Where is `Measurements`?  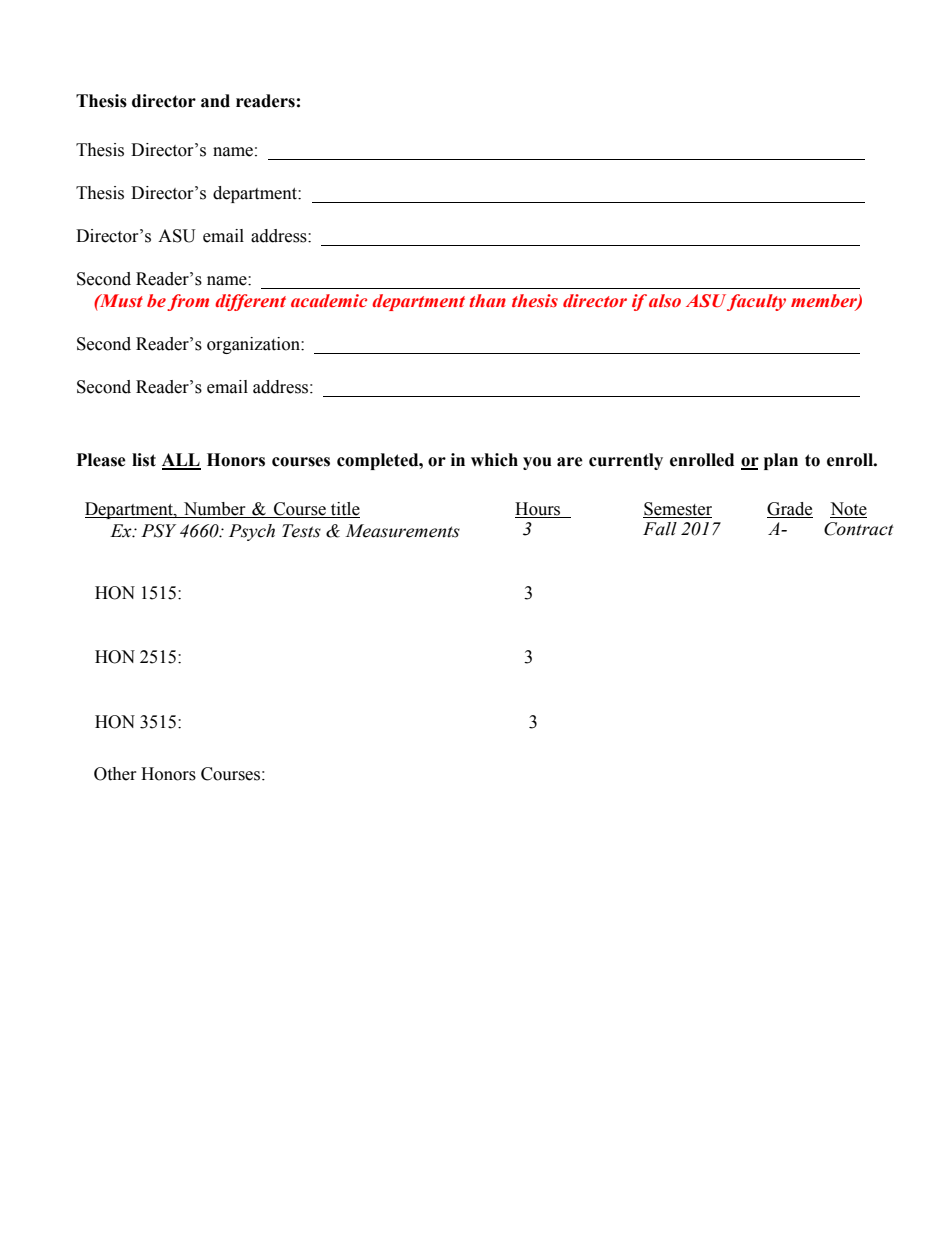 Measurements is located at coordinates (402, 531).
